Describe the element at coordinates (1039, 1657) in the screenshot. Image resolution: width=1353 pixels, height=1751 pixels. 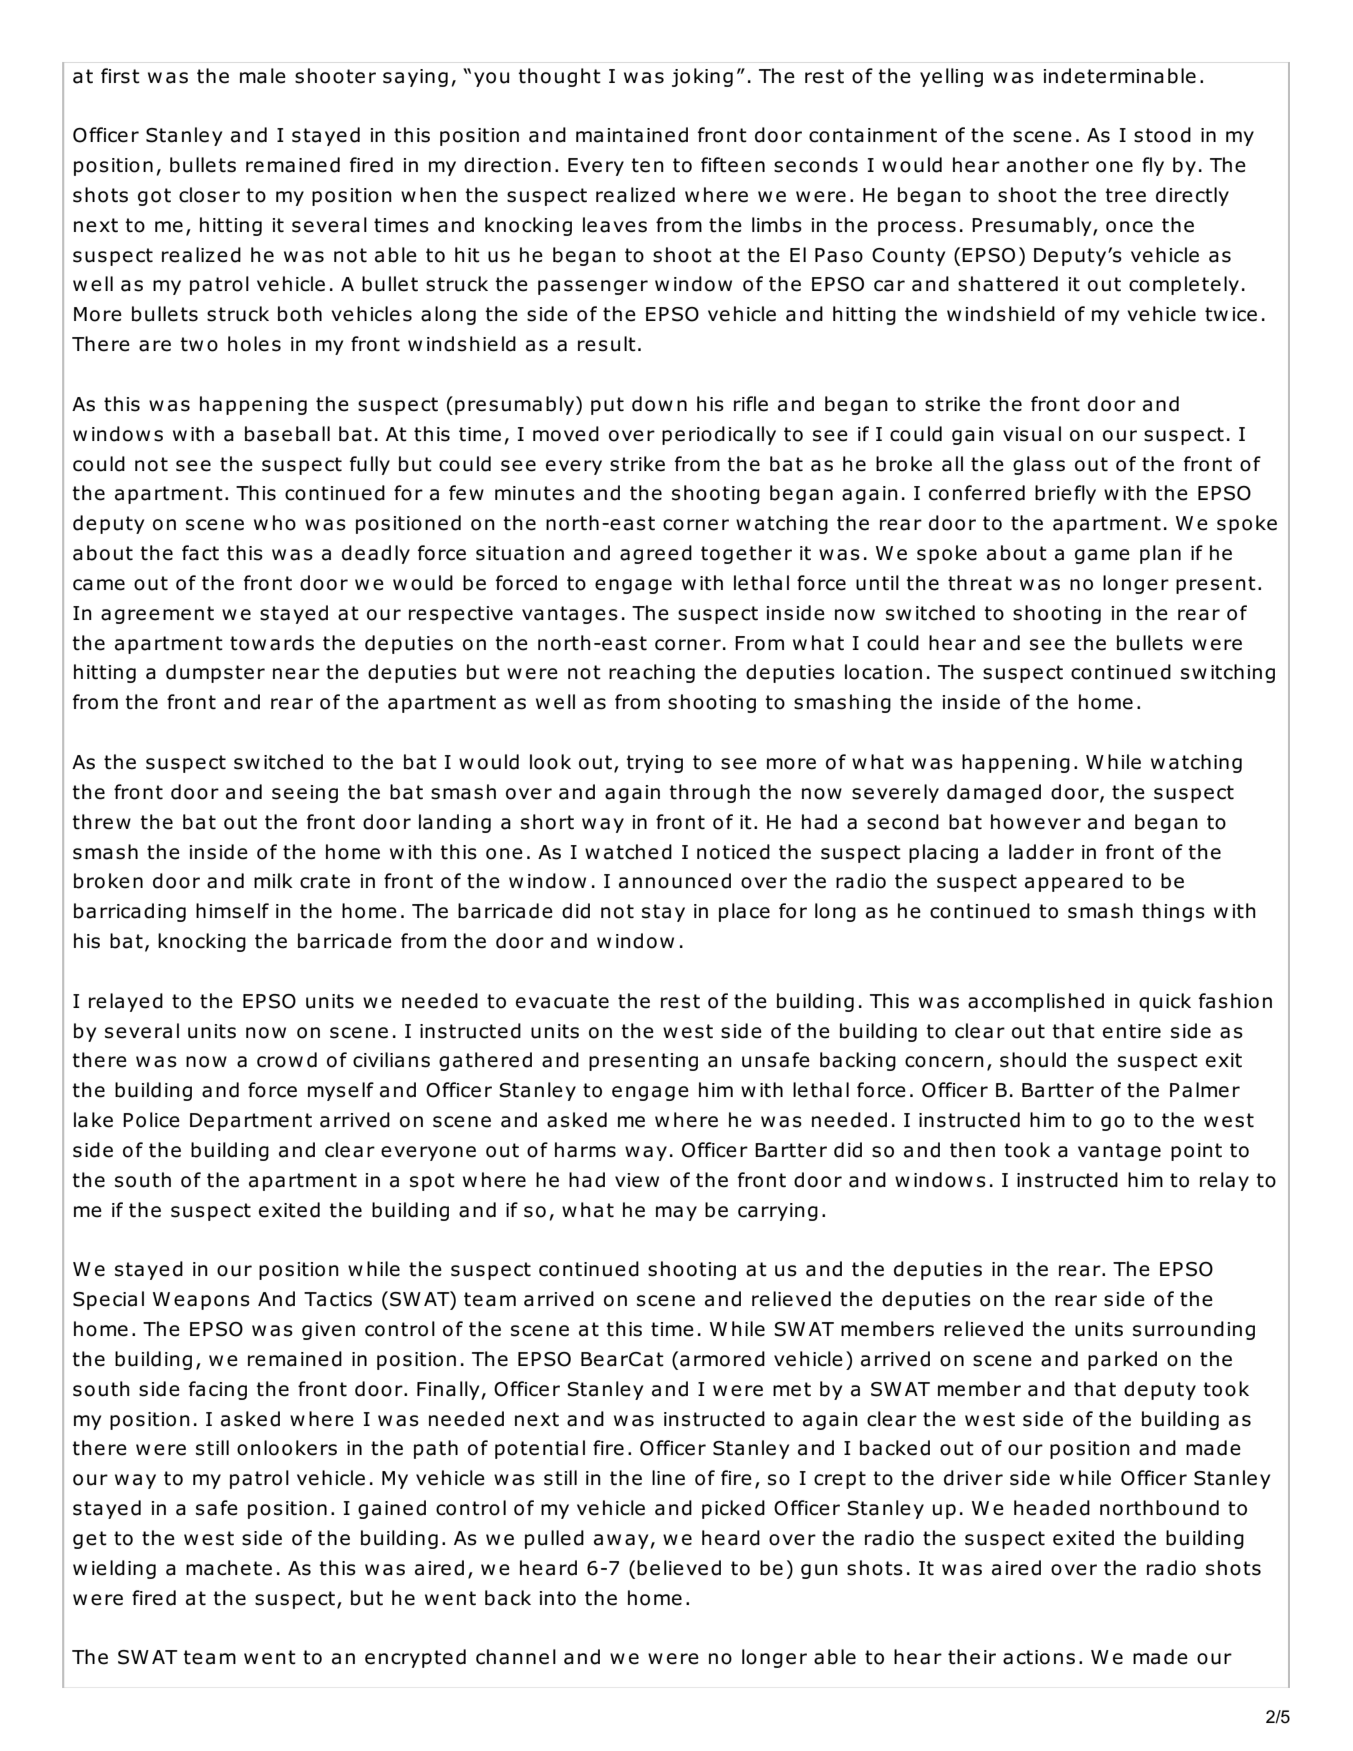
I see `actions` at that location.
